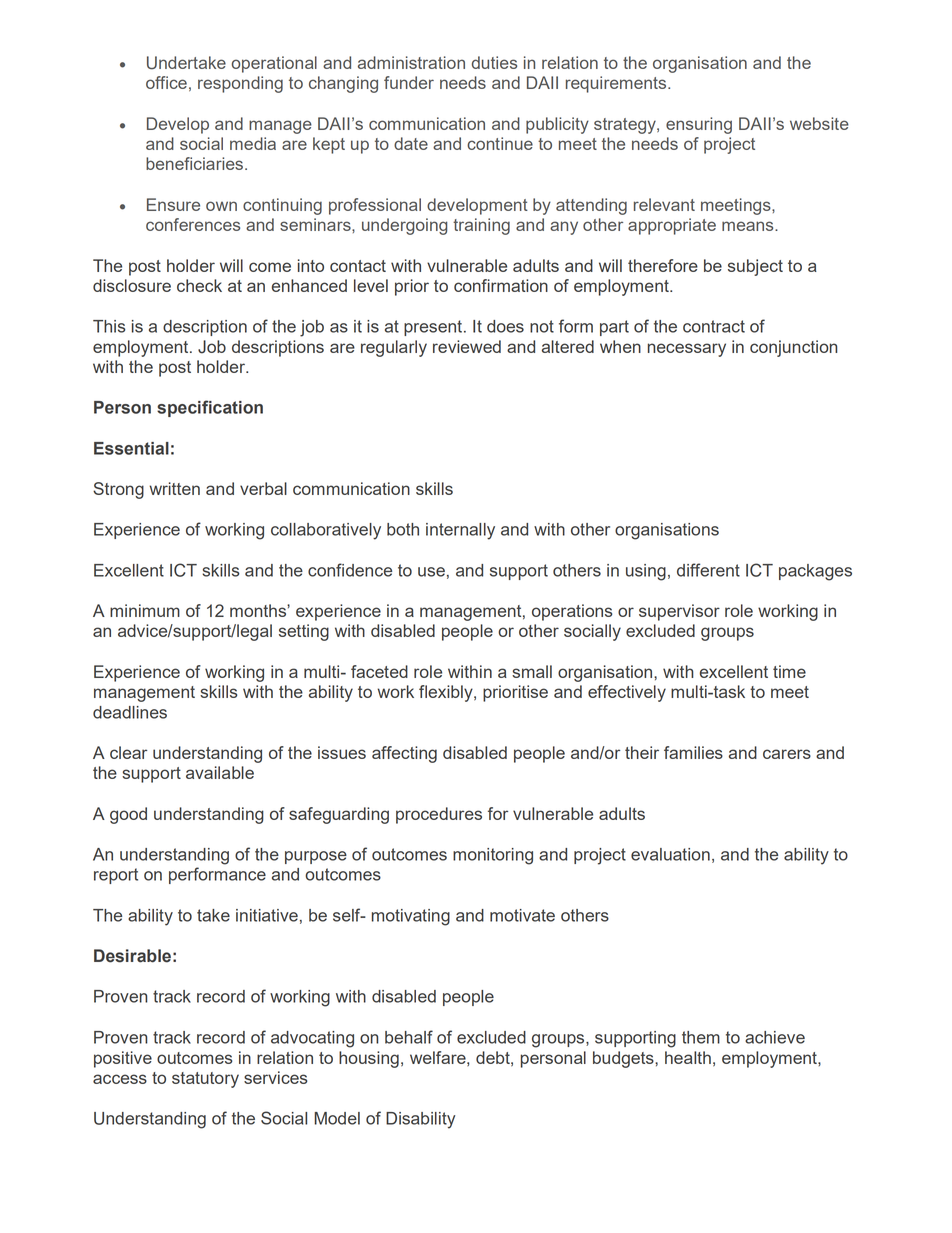 This document has height=1233, width=952. What do you see at coordinates (494, 62) in the document?
I see `duties` at bounding box center [494, 62].
